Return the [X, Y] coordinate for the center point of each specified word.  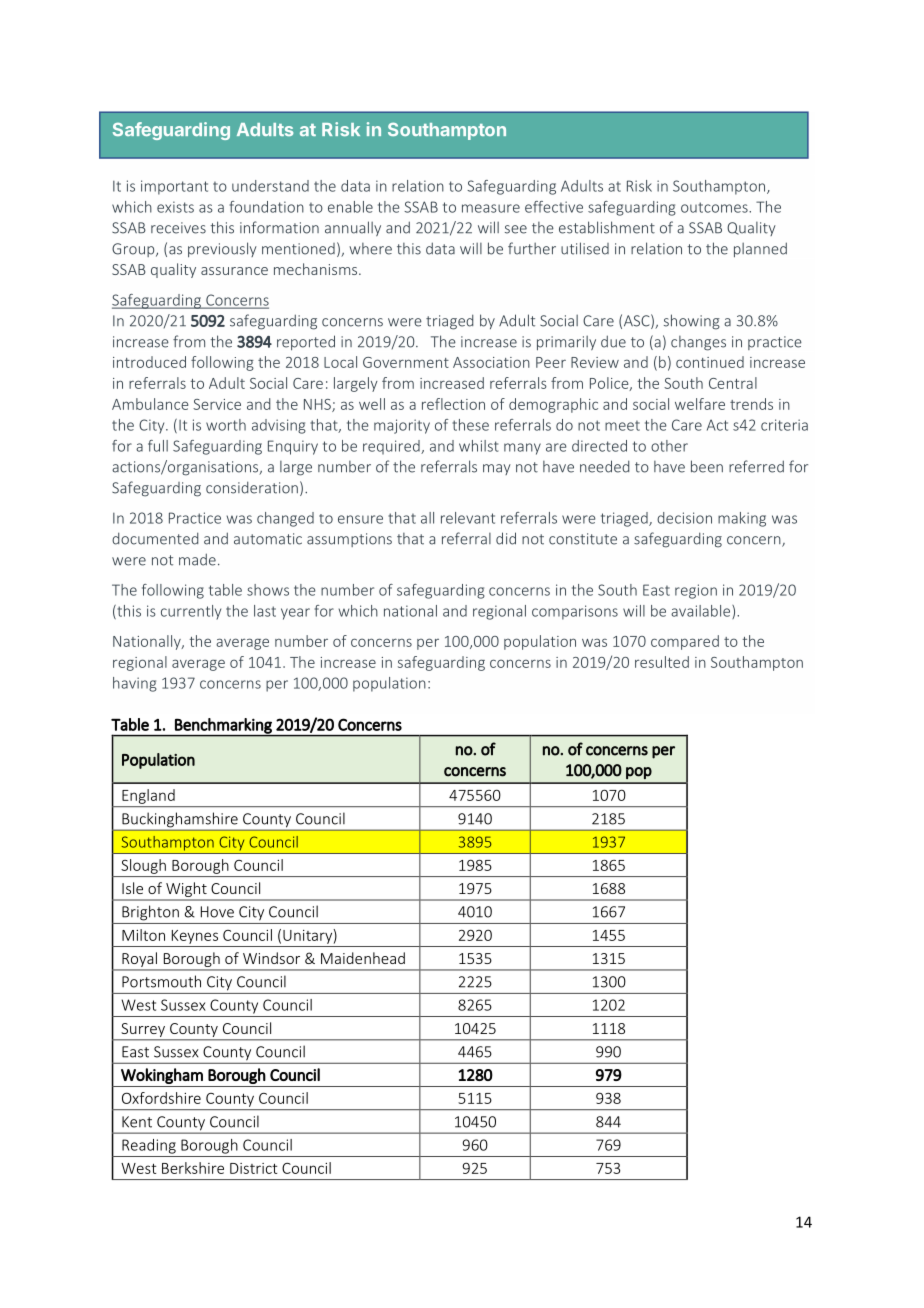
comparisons [575, 612]
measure [491, 208]
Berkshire [193, 1168]
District [253, 1168]
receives [178, 228]
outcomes [715, 207]
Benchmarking [223, 727]
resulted [662, 662]
